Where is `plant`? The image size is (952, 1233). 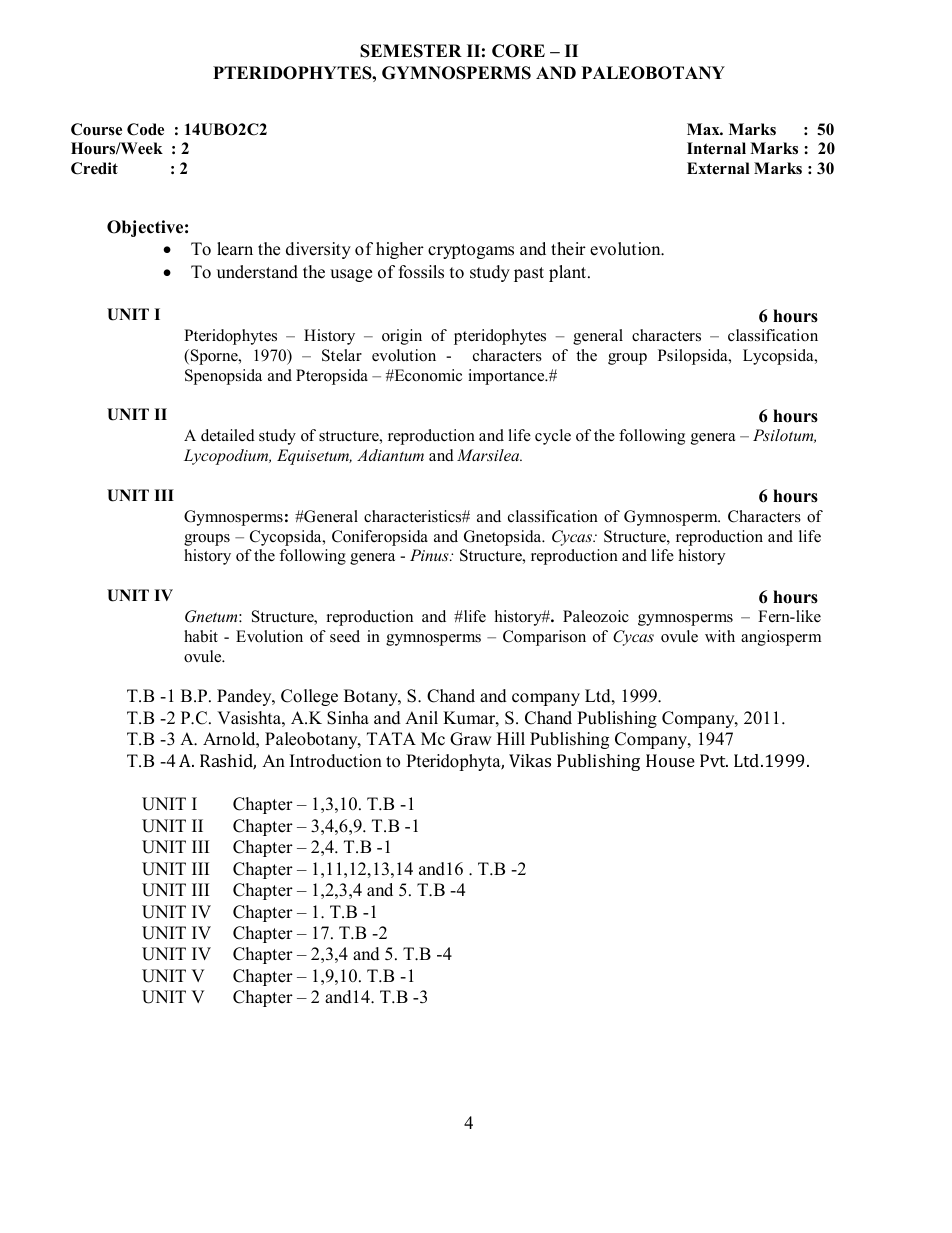 plant is located at coordinates (569, 273).
